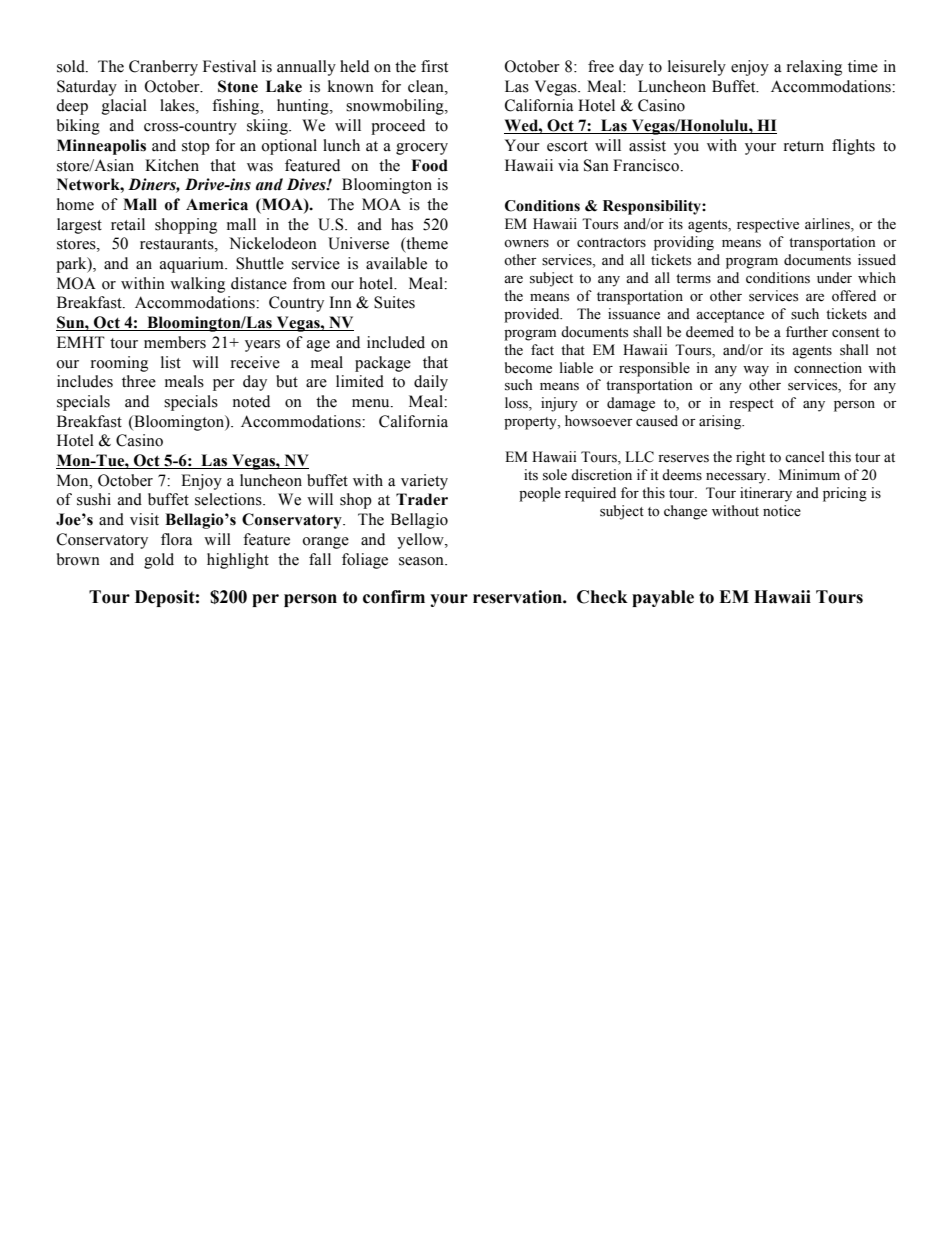 This document has width=952, height=1233. I want to click on first, so click(434, 66).
